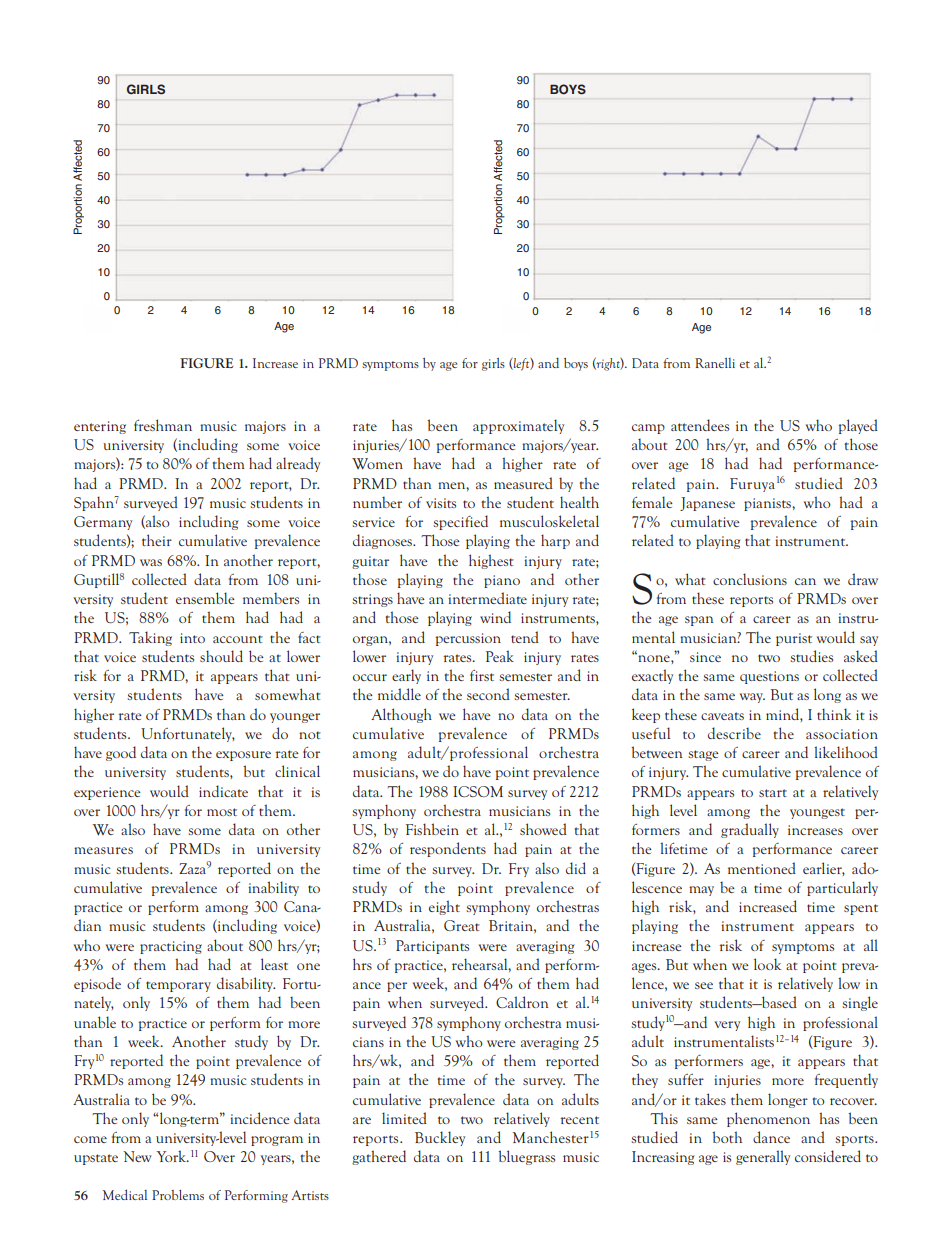 The image size is (952, 1256). What do you see at coordinates (518, 426) in the screenshot?
I see `approximately` at bounding box center [518, 426].
